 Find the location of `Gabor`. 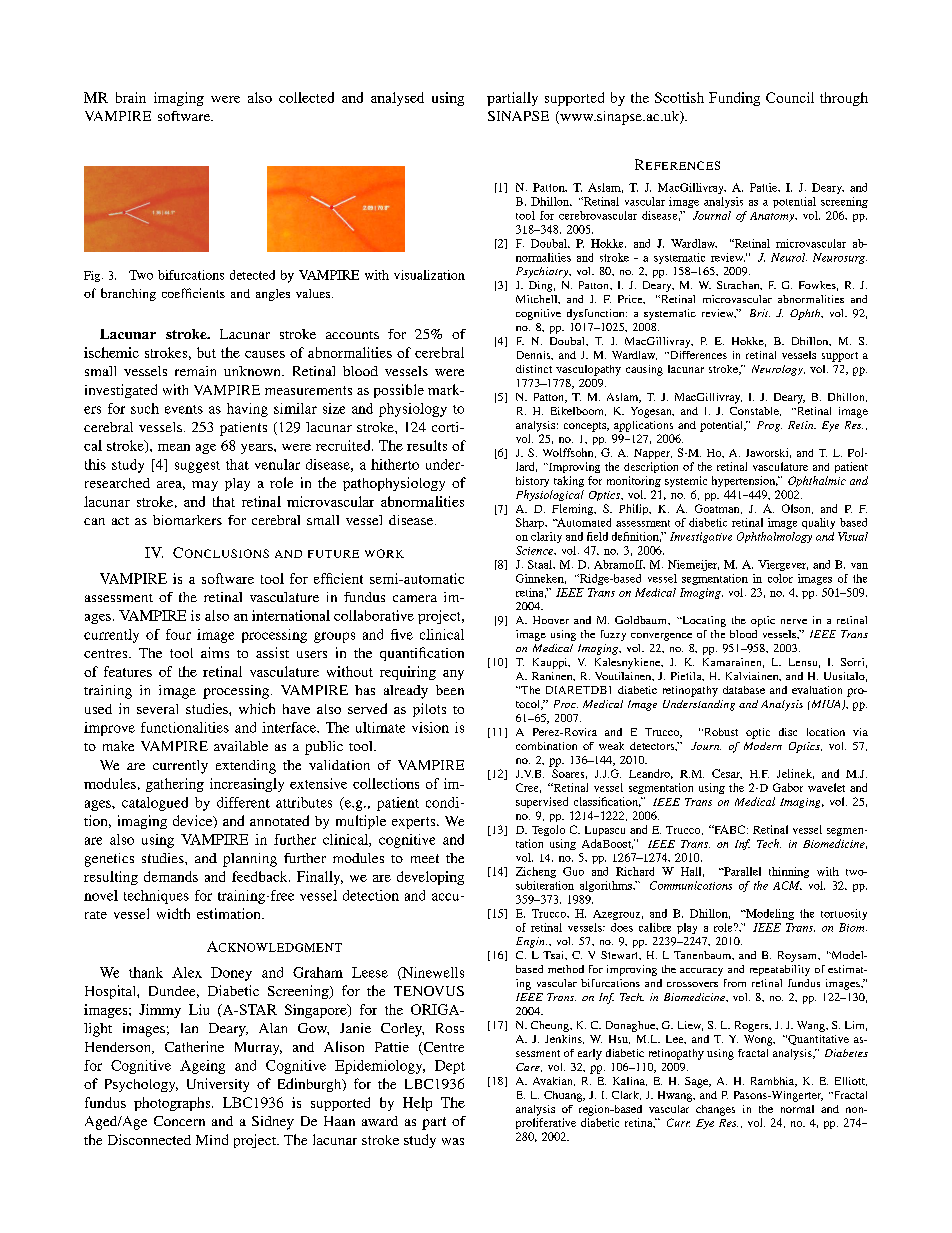

Gabor is located at coordinates (788, 787).
